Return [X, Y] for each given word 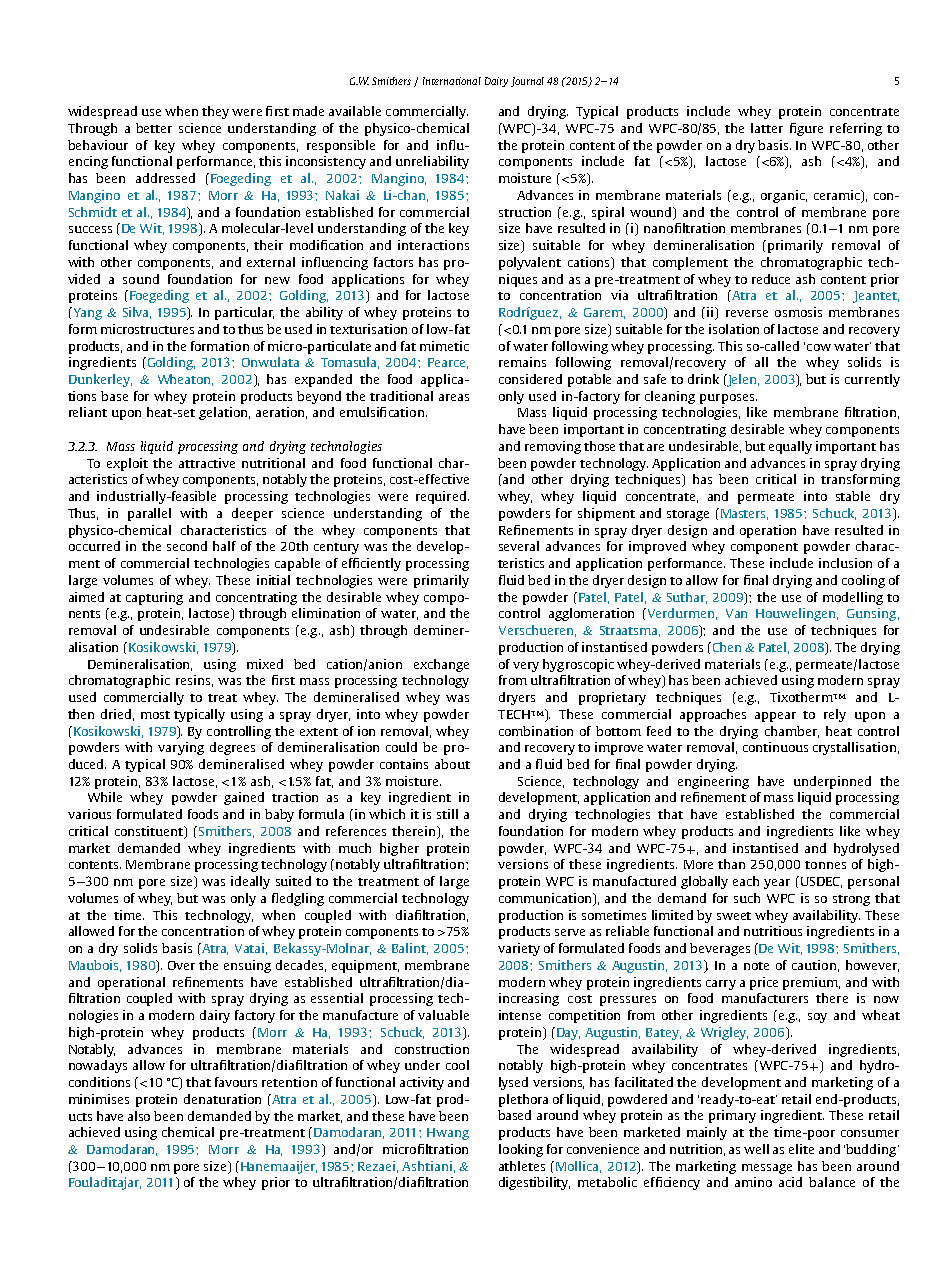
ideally [250, 882]
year [777, 884]
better [154, 128]
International [452, 81]
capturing [154, 598]
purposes [727, 399]
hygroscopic [578, 665]
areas [454, 397]
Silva [137, 313]
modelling [853, 598]
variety [519, 949]
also [139, 1116]
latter [767, 128]
